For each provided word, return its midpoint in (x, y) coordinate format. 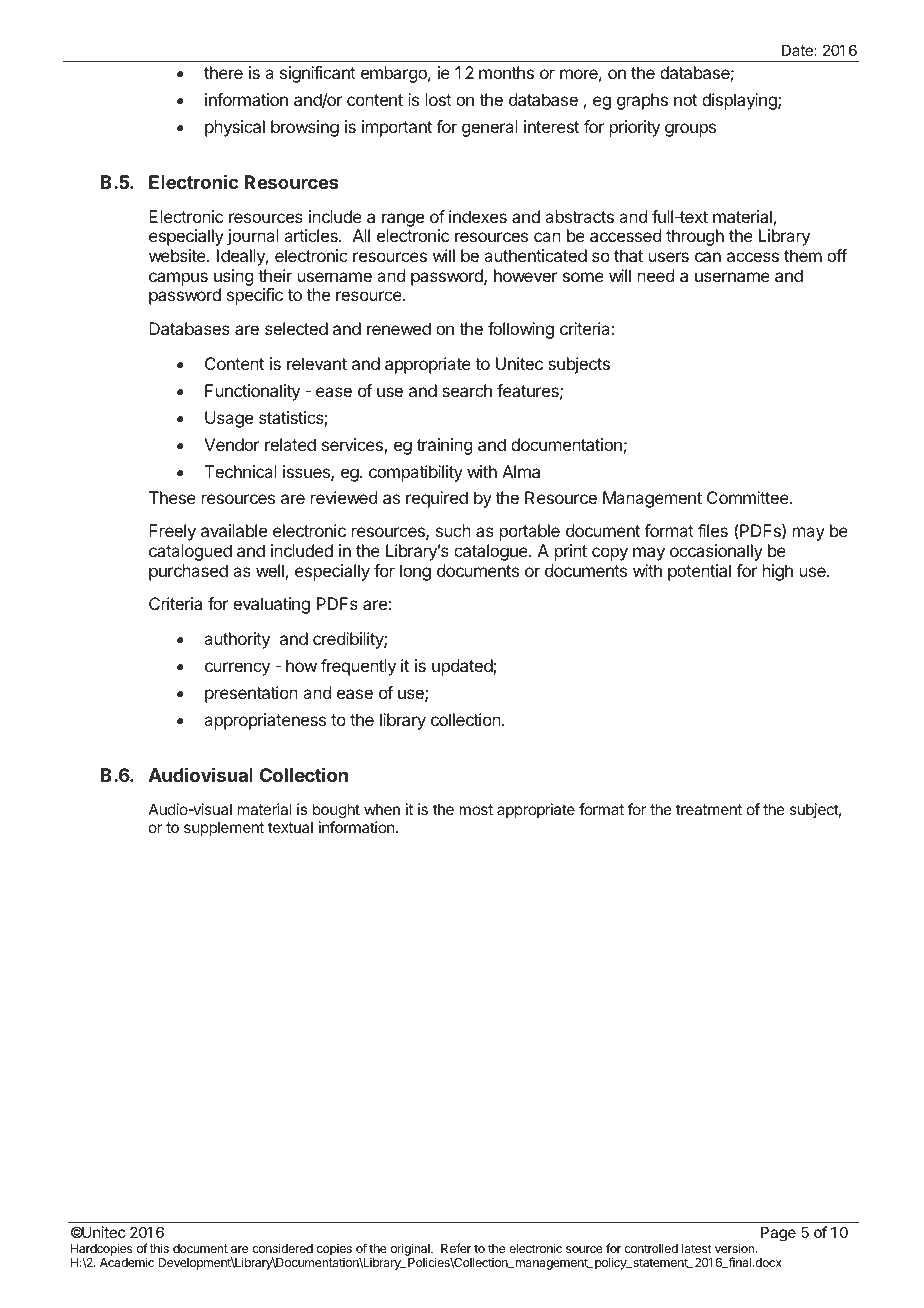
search (467, 390)
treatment (709, 809)
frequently (358, 667)
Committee (749, 497)
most (476, 809)
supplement (224, 828)
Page (778, 1234)
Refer (456, 1248)
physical (235, 128)
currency (237, 669)
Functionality (252, 392)
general (490, 128)
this (159, 1248)
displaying (740, 101)
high (778, 572)
